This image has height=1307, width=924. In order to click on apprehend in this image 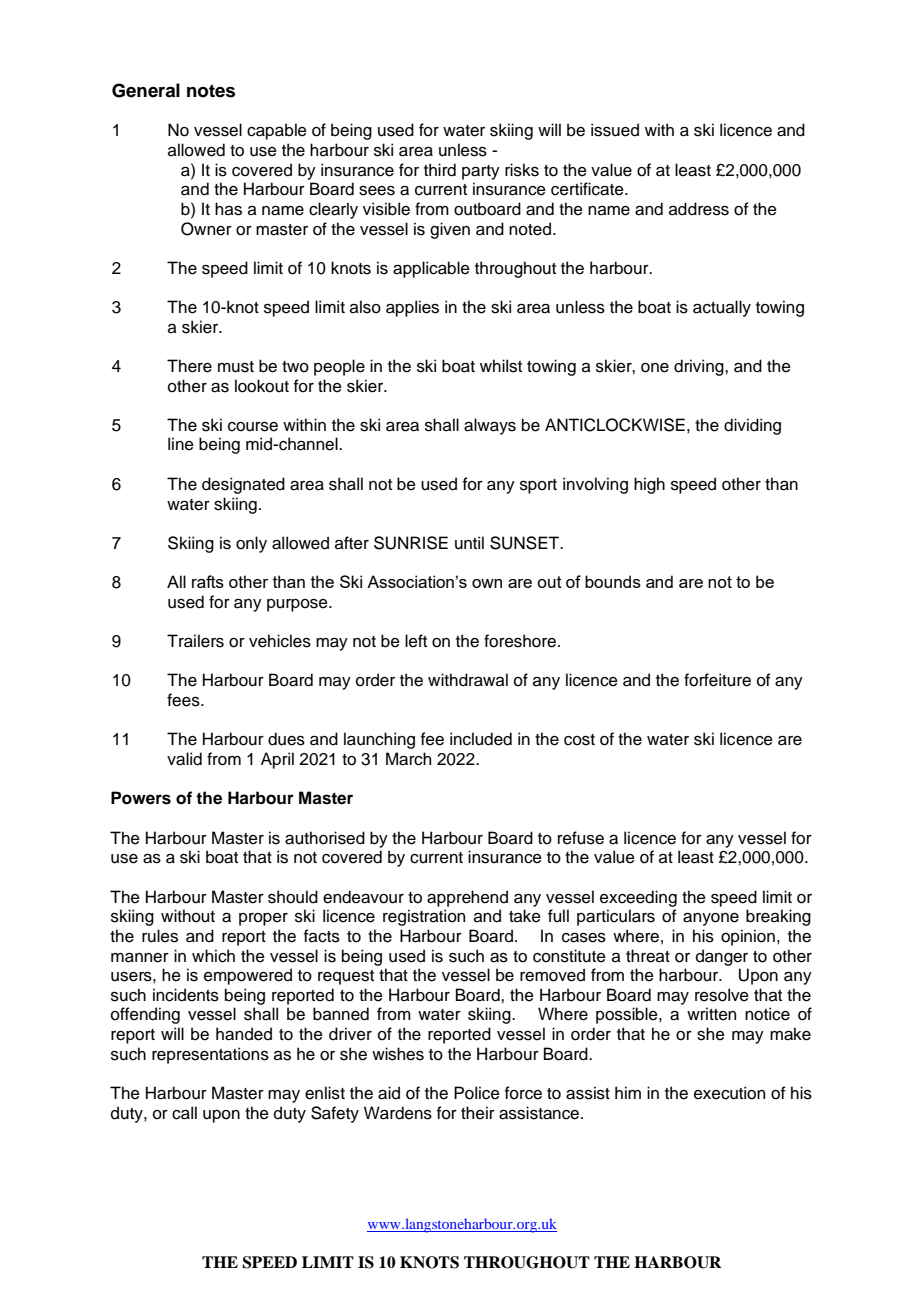, I will do `click(467, 898)`.
